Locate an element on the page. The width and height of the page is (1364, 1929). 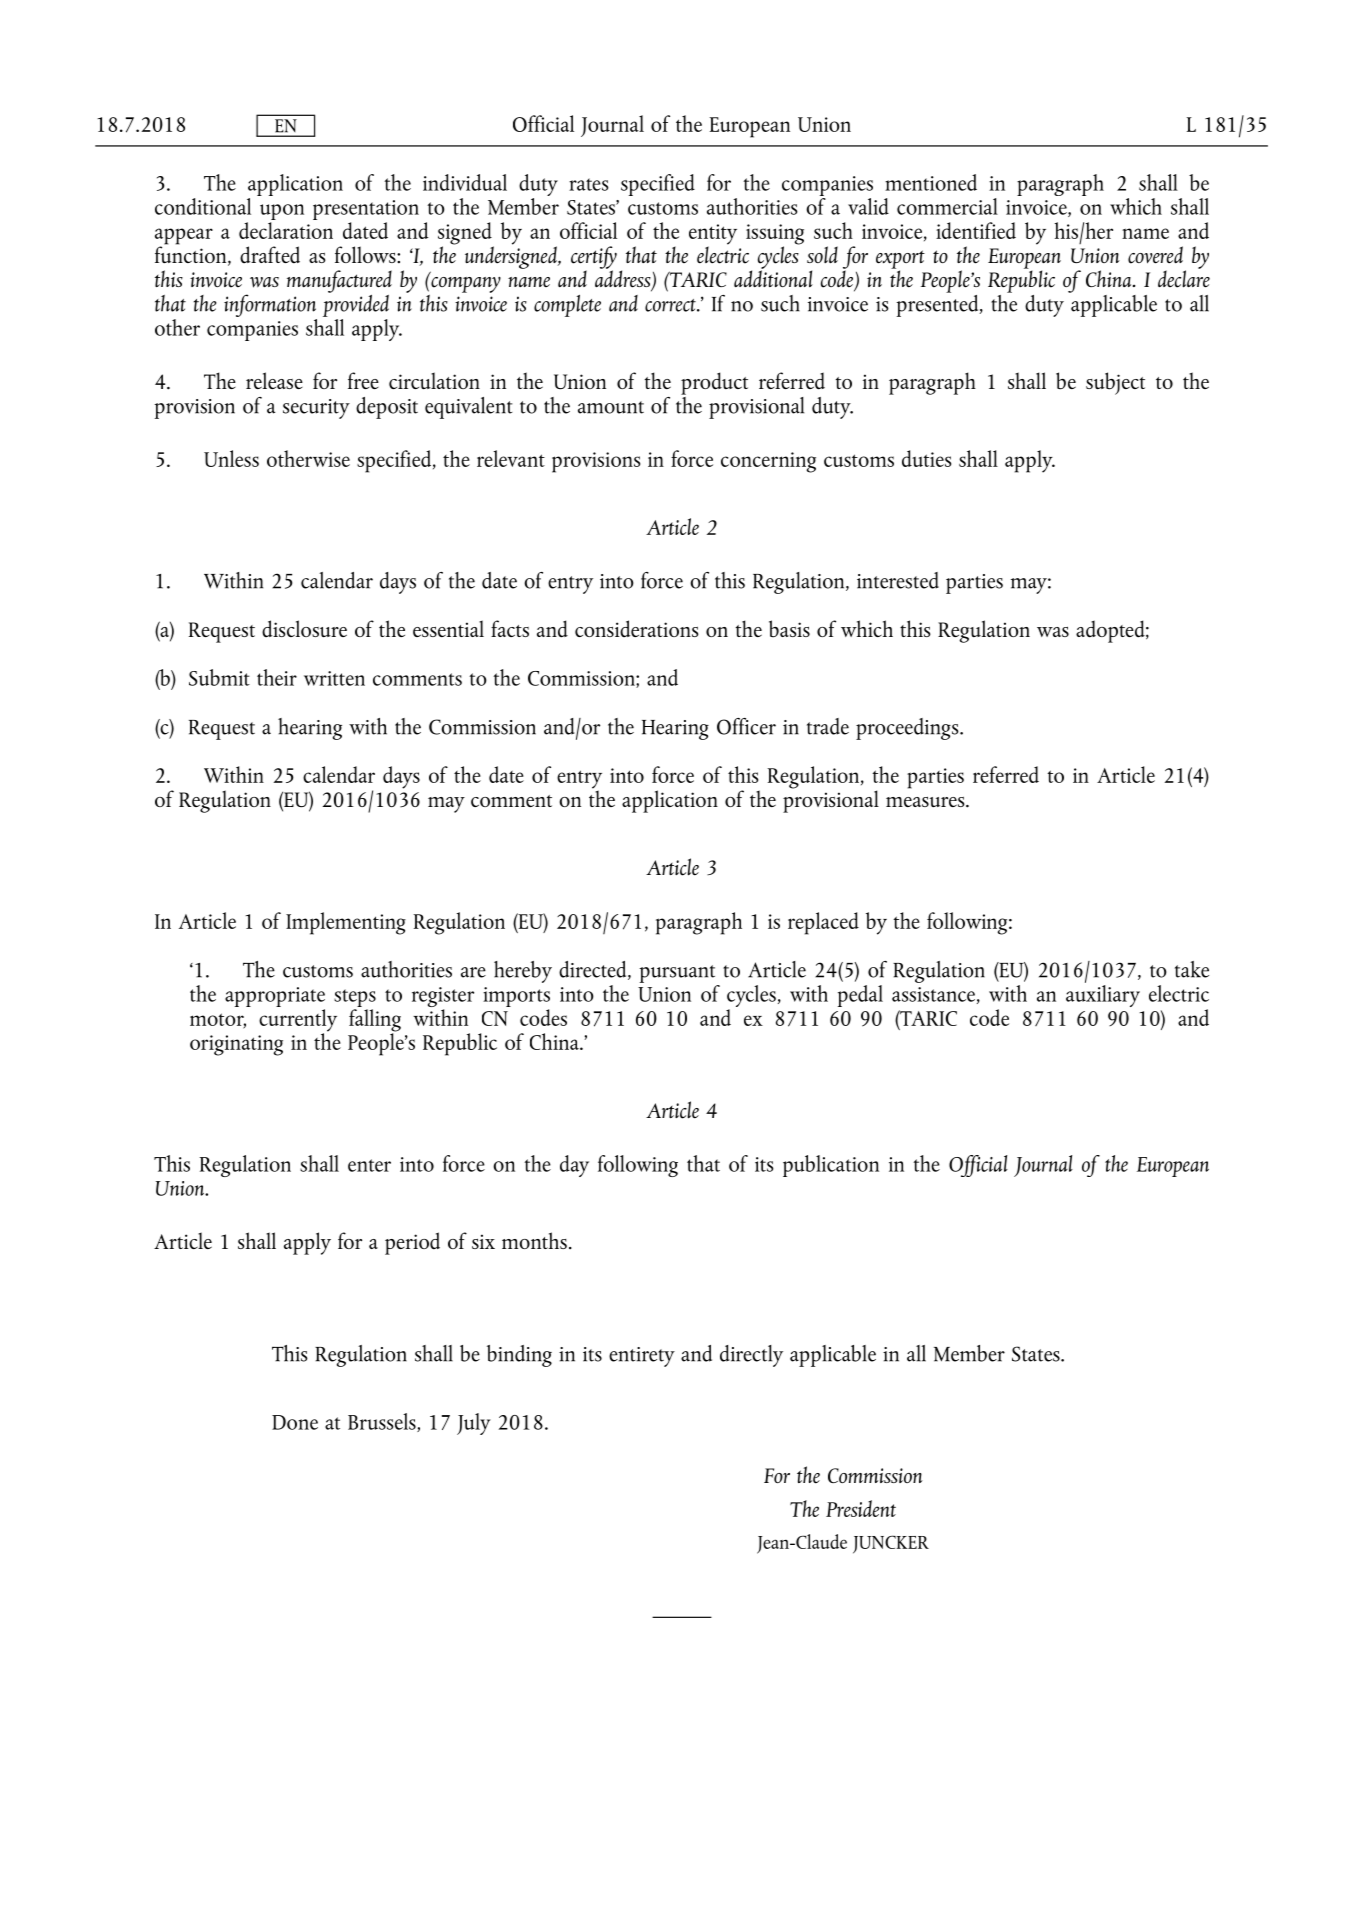
President is located at coordinates (861, 1508).
